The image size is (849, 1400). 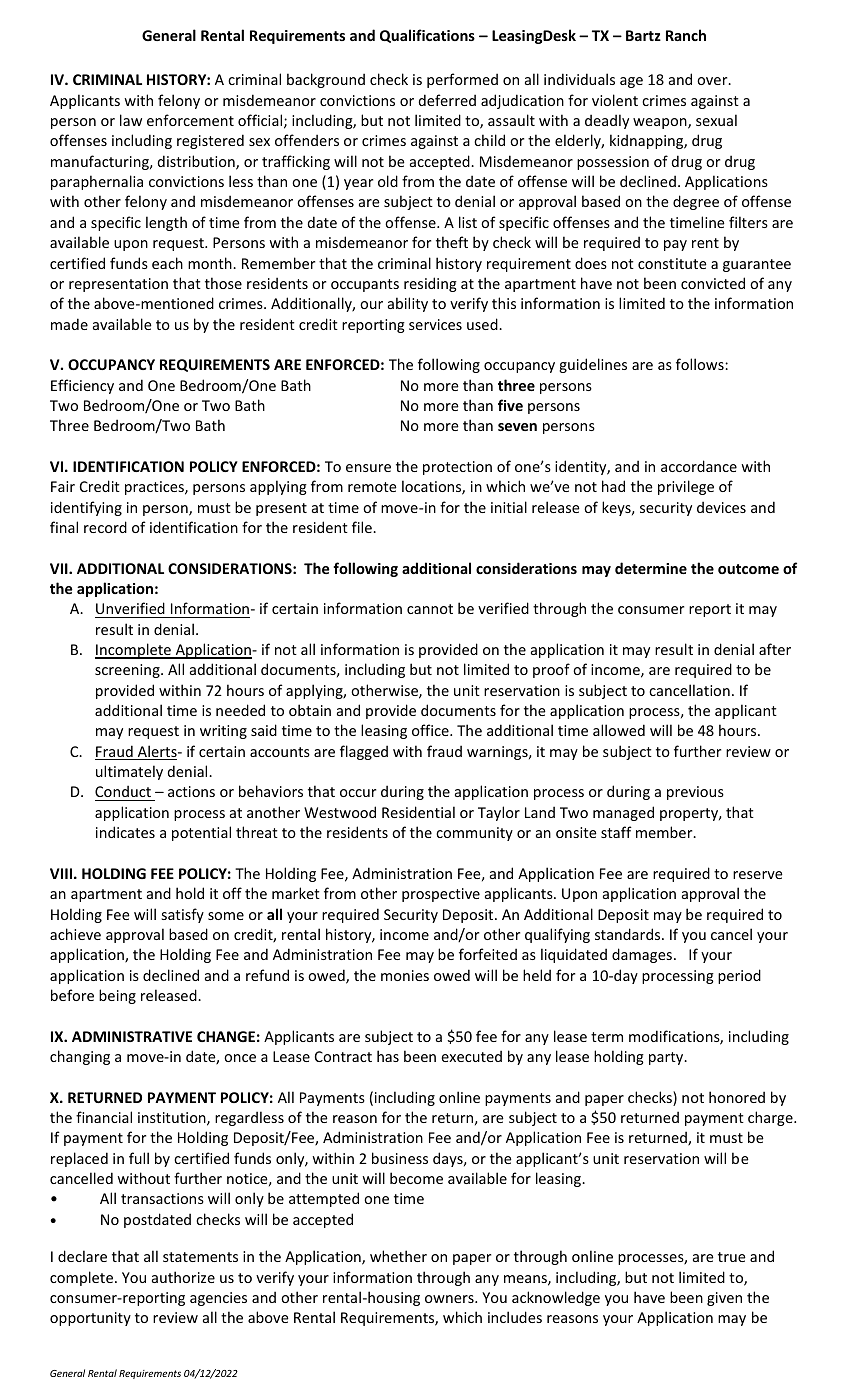 I want to click on law, so click(x=131, y=120).
